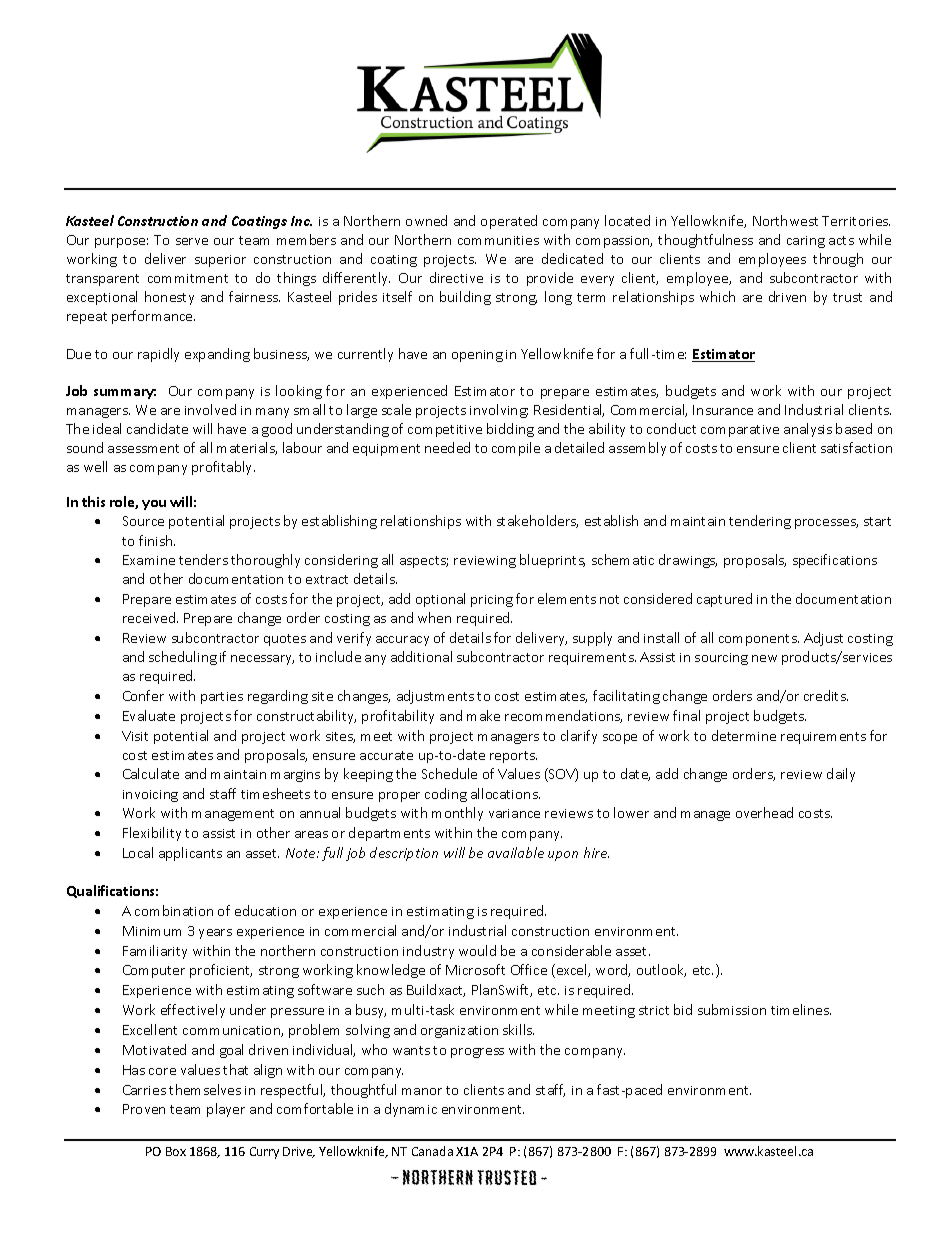 The image size is (952, 1233). What do you see at coordinates (144, 1109) in the screenshot?
I see `Proven` at bounding box center [144, 1109].
